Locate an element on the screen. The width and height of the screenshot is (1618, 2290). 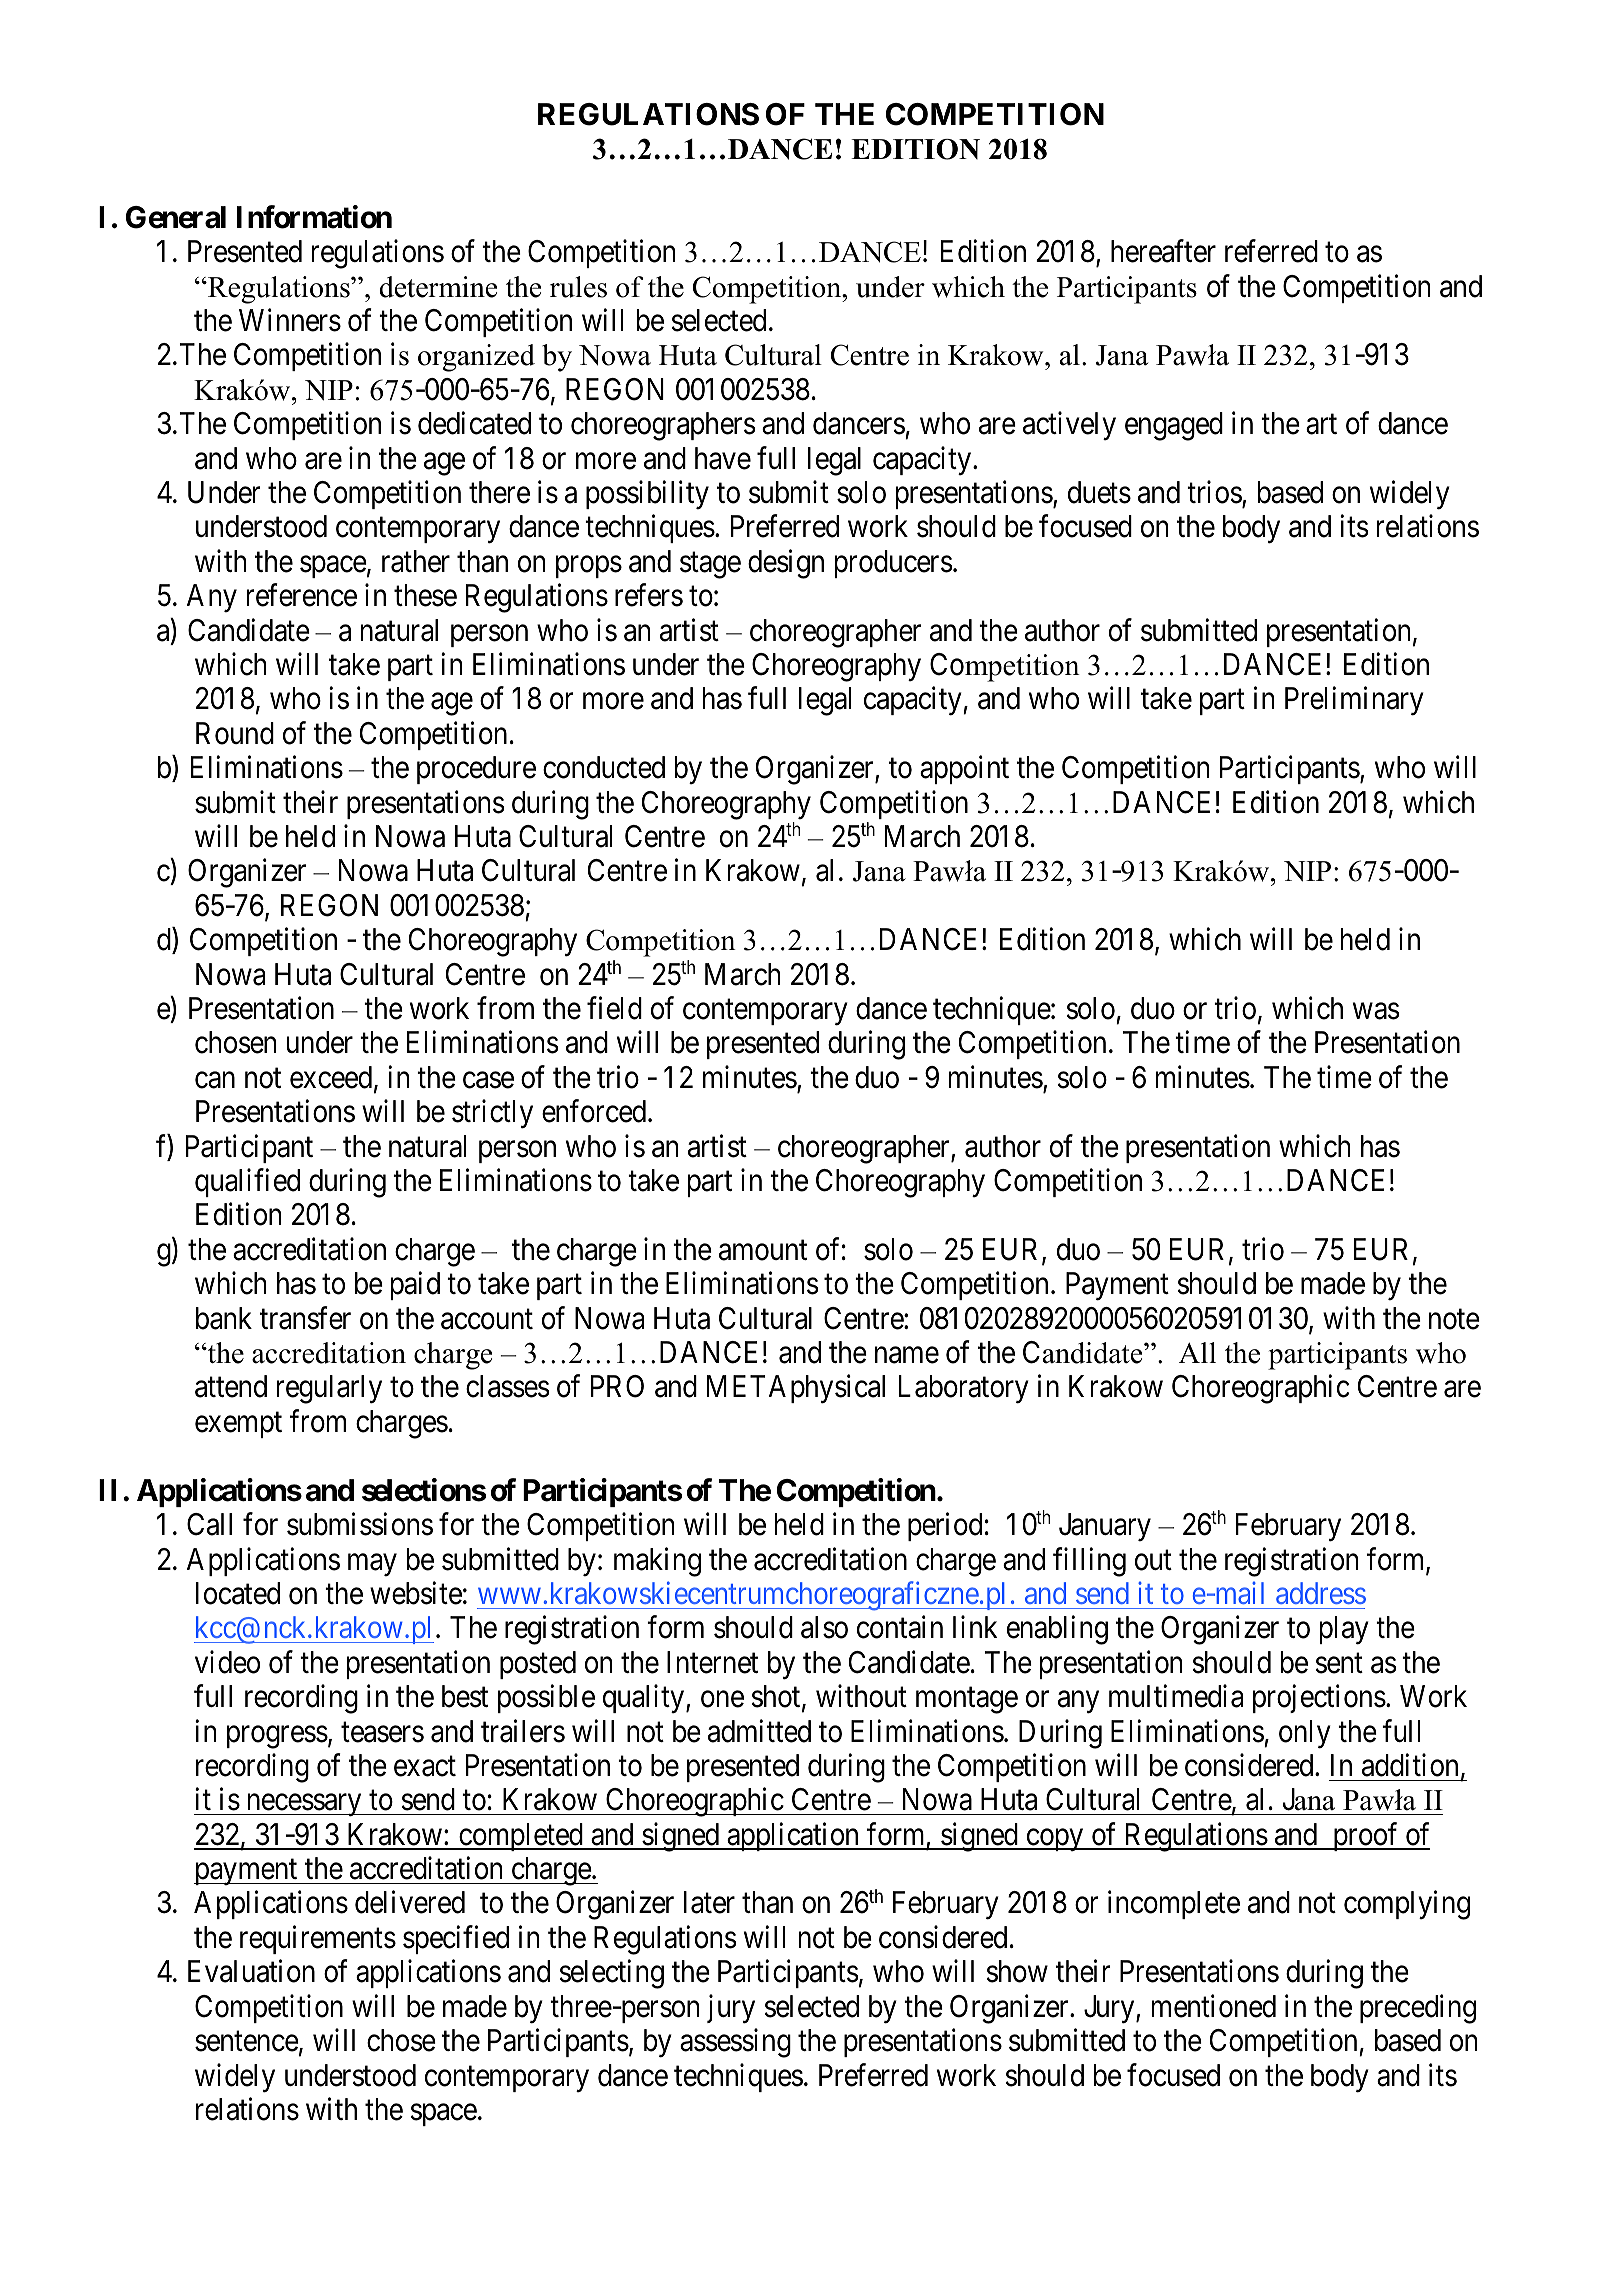
regularly is located at coordinates (329, 1389).
